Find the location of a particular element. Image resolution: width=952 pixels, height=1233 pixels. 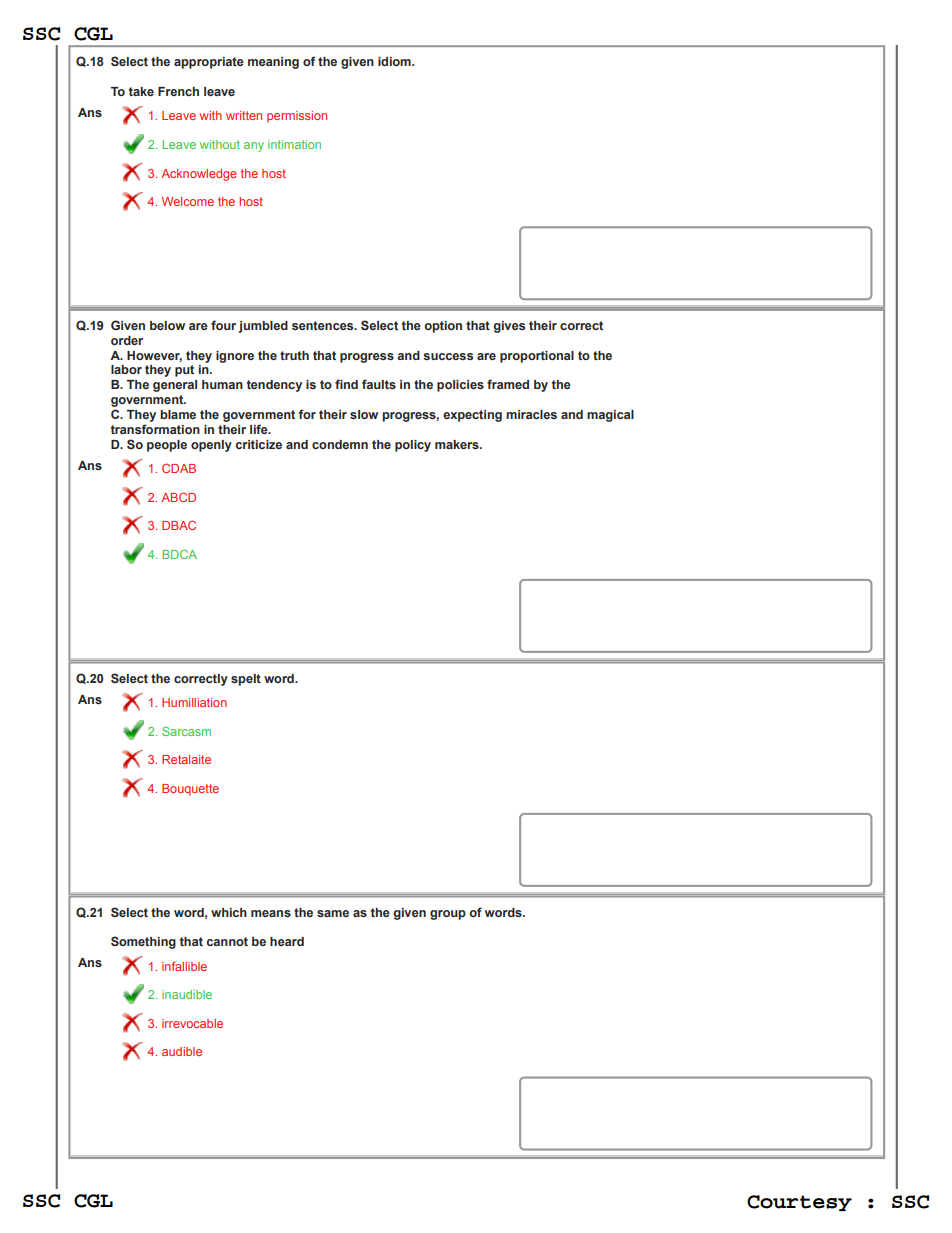

put is located at coordinates (184, 371).
